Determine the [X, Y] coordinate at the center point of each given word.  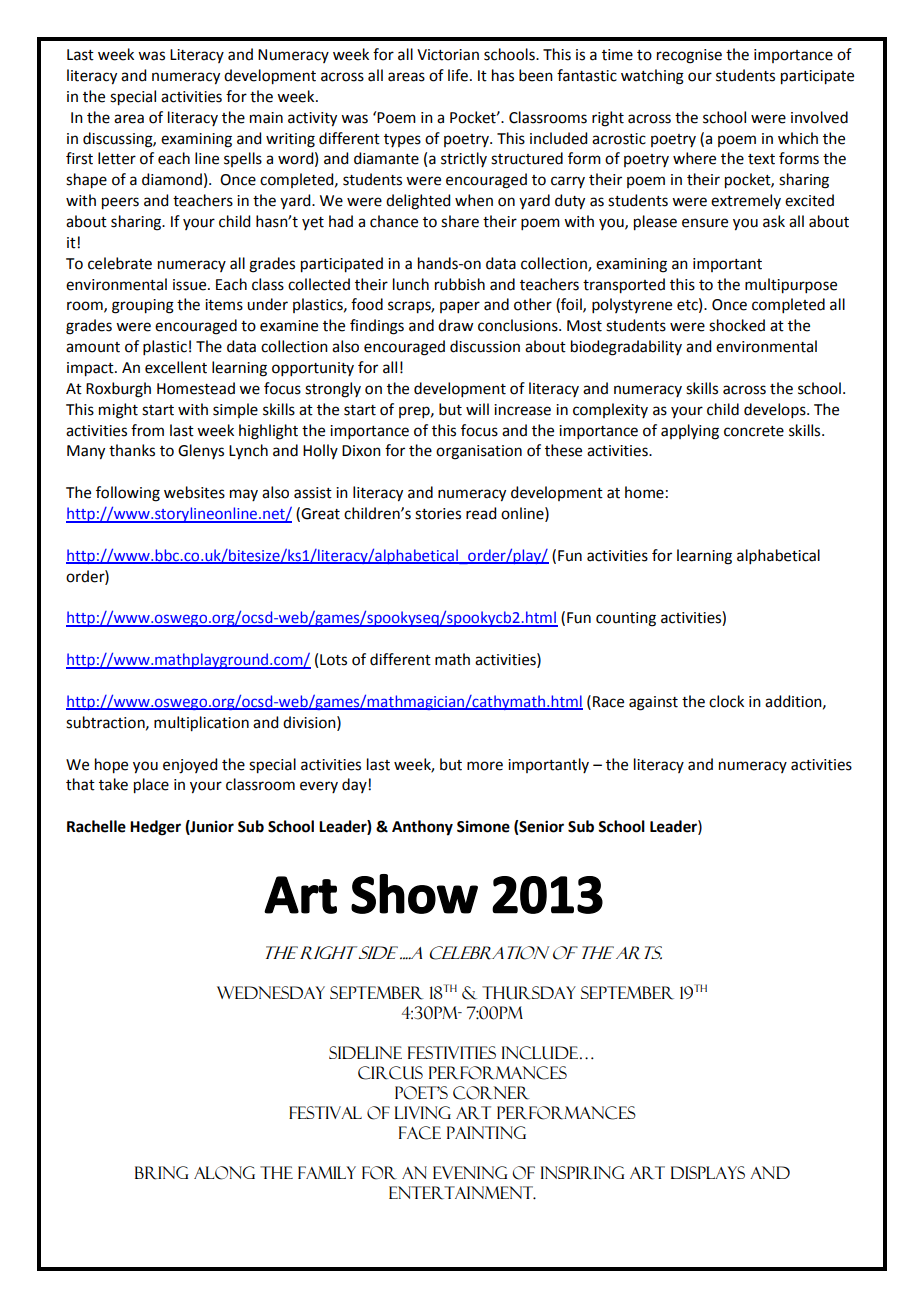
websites [194, 492]
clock [726, 701]
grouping [143, 306]
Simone [483, 826]
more [485, 766]
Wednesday [271, 992]
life [458, 75]
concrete [754, 431]
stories [438, 514]
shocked [737, 325]
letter [117, 158]
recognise [689, 56]
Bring [161, 1173]
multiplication [201, 724]
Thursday [529, 993]
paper [460, 307]
